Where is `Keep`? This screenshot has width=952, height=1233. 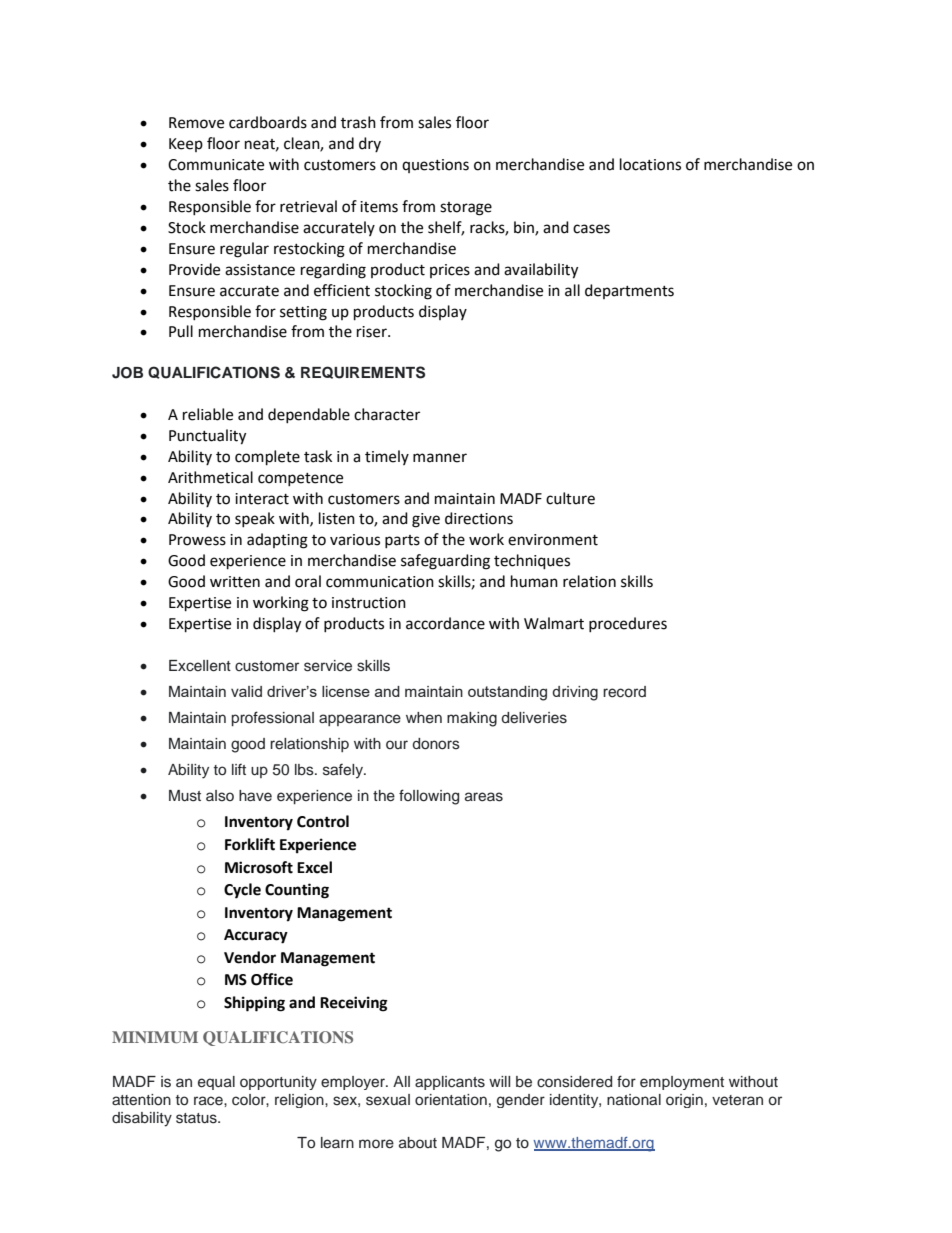
Keep is located at coordinates (186, 145).
